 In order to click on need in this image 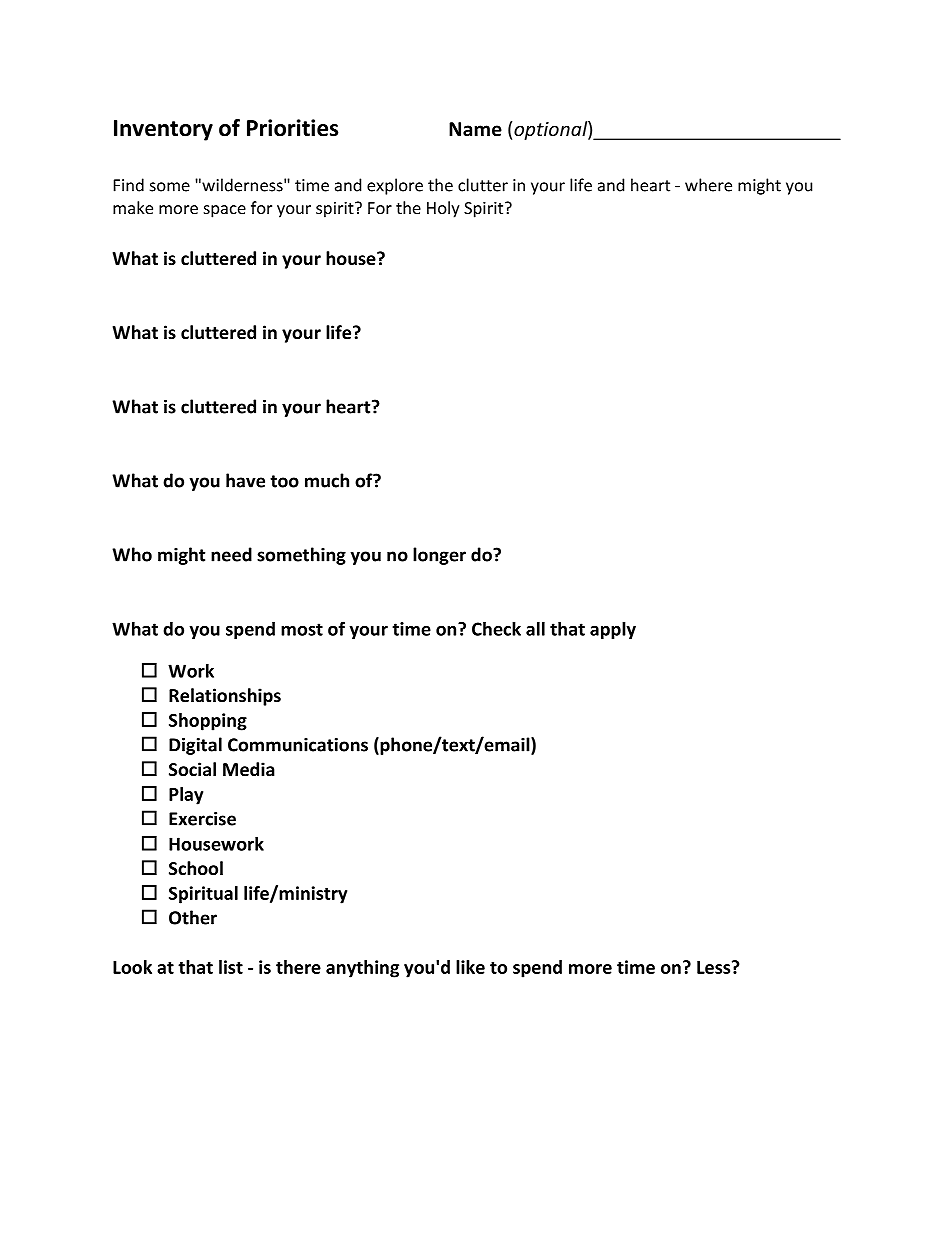, I will do `click(231, 554)`.
